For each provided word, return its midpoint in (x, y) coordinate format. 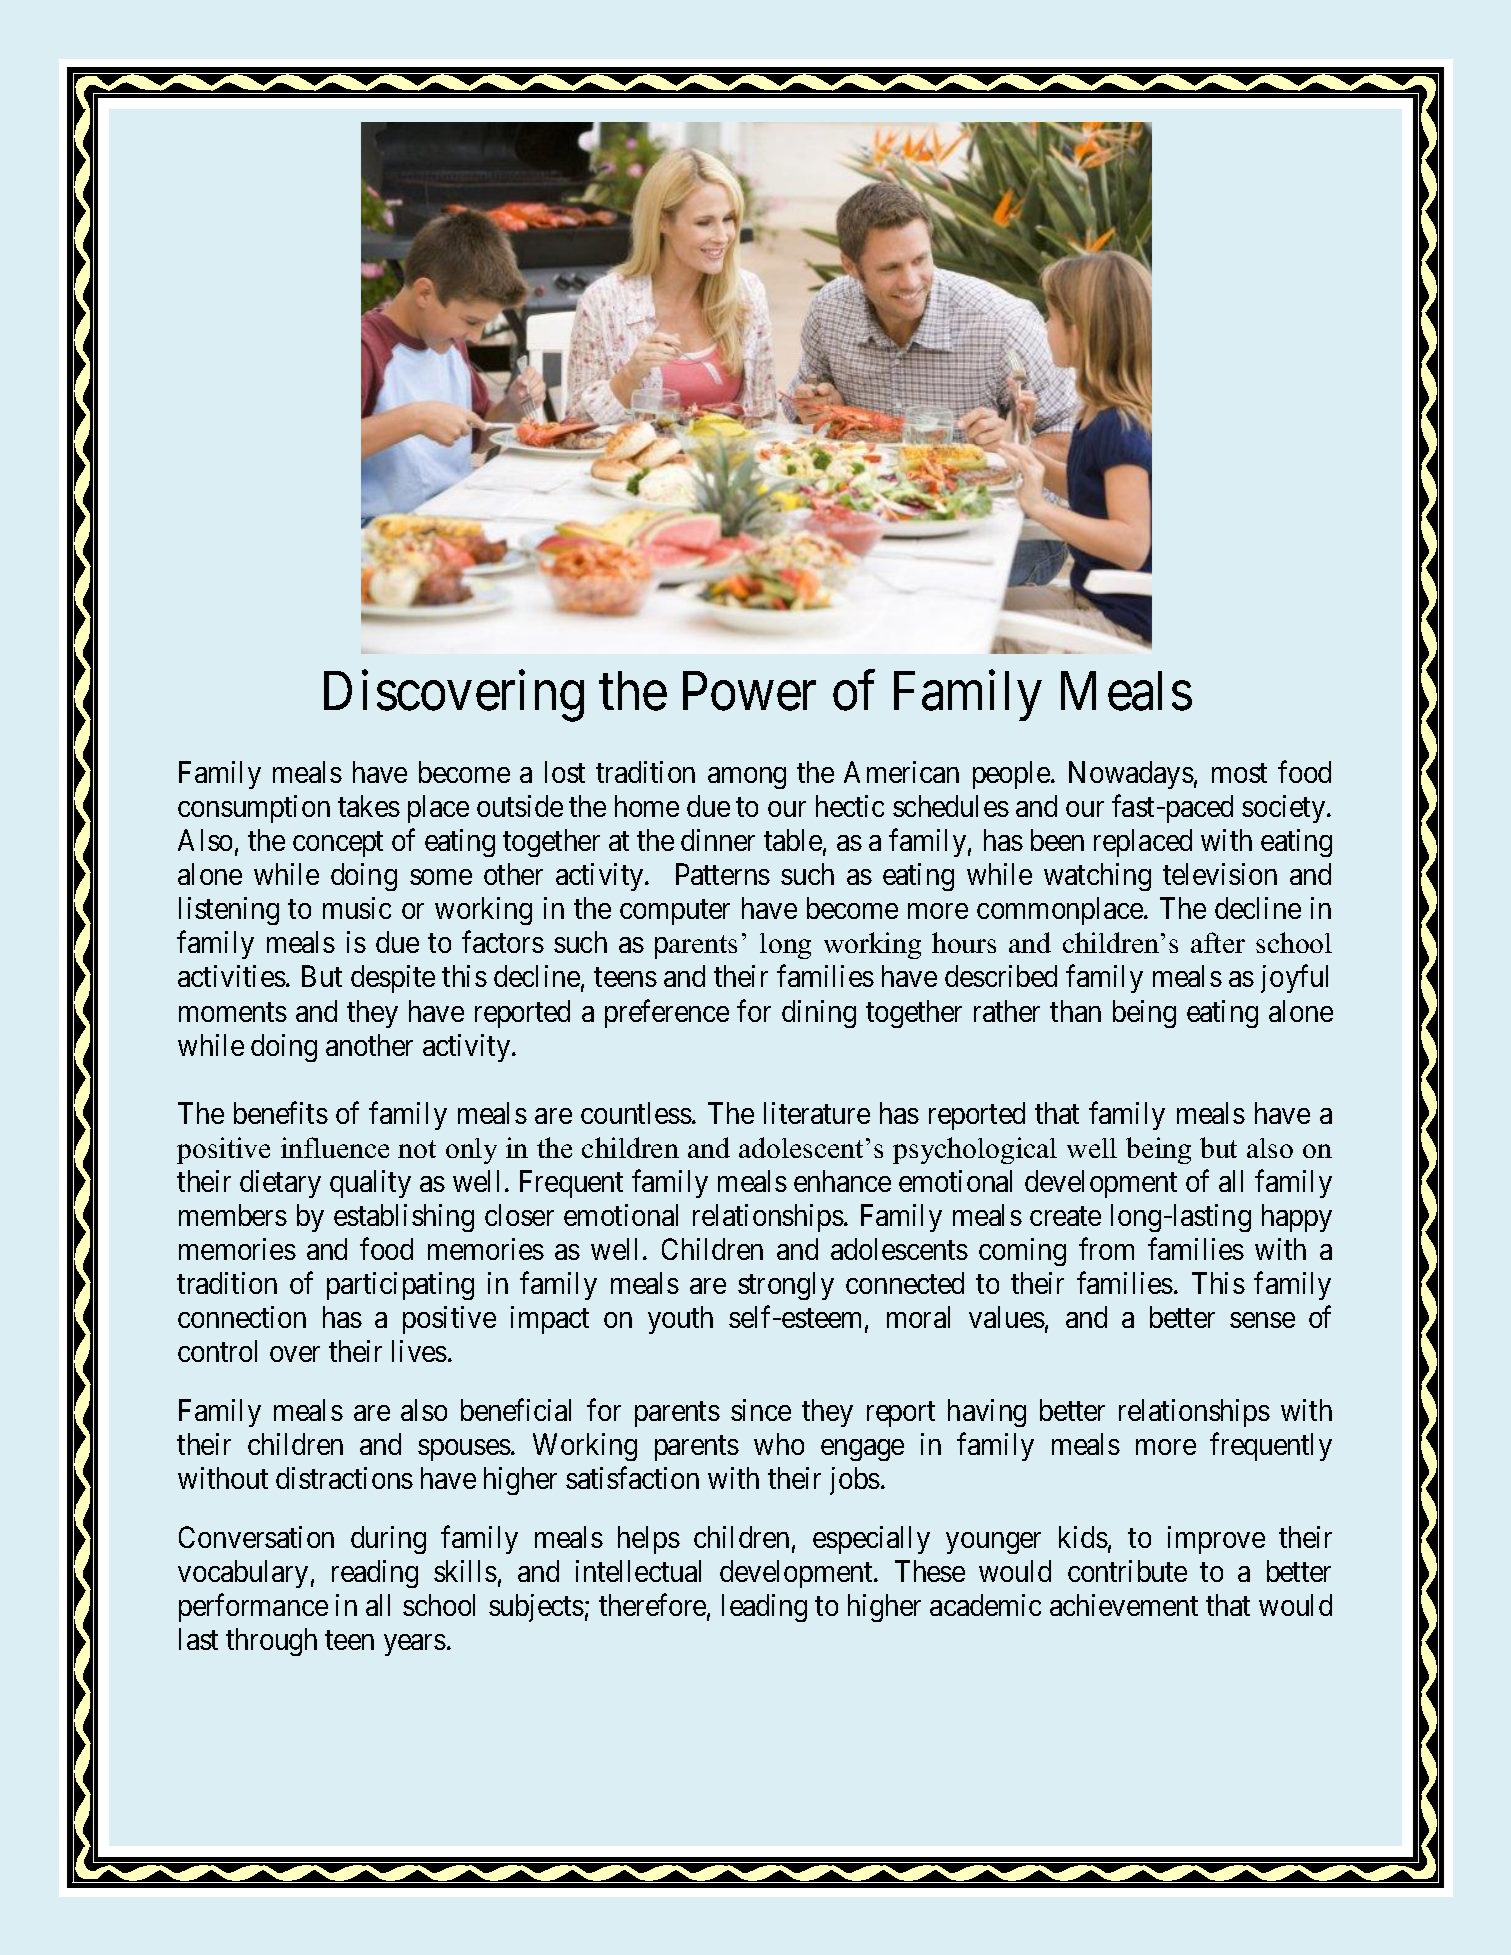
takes (369, 806)
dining (819, 1014)
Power (749, 691)
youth (680, 1320)
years (415, 1645)
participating (400, 1286)
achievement (1124, 1605)
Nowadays (1131, 775)
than (1075, 1011)
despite (393, 979)
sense (1262, 1320)
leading (764, 1608)
